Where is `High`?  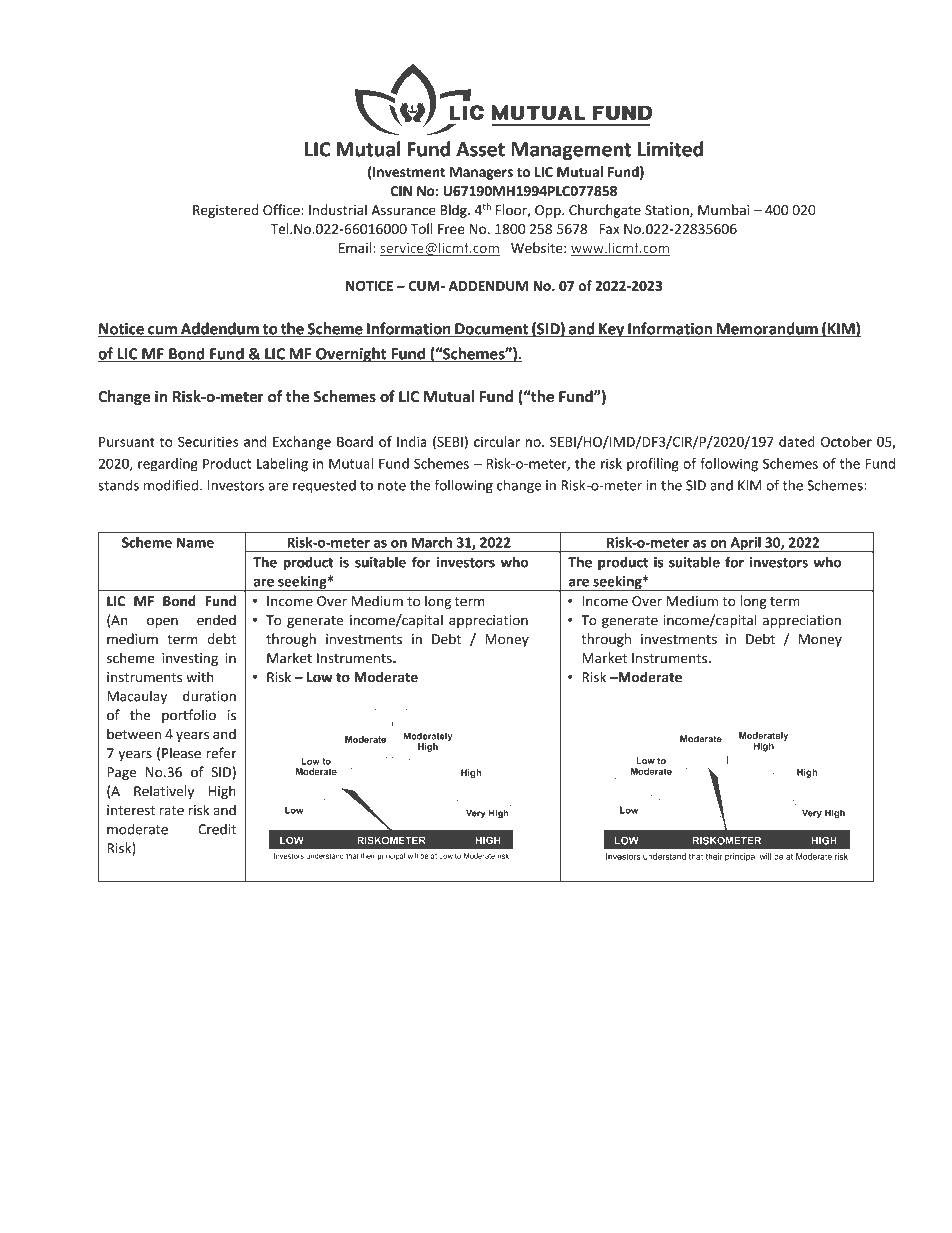 High is located at coordinates (222, 792).
